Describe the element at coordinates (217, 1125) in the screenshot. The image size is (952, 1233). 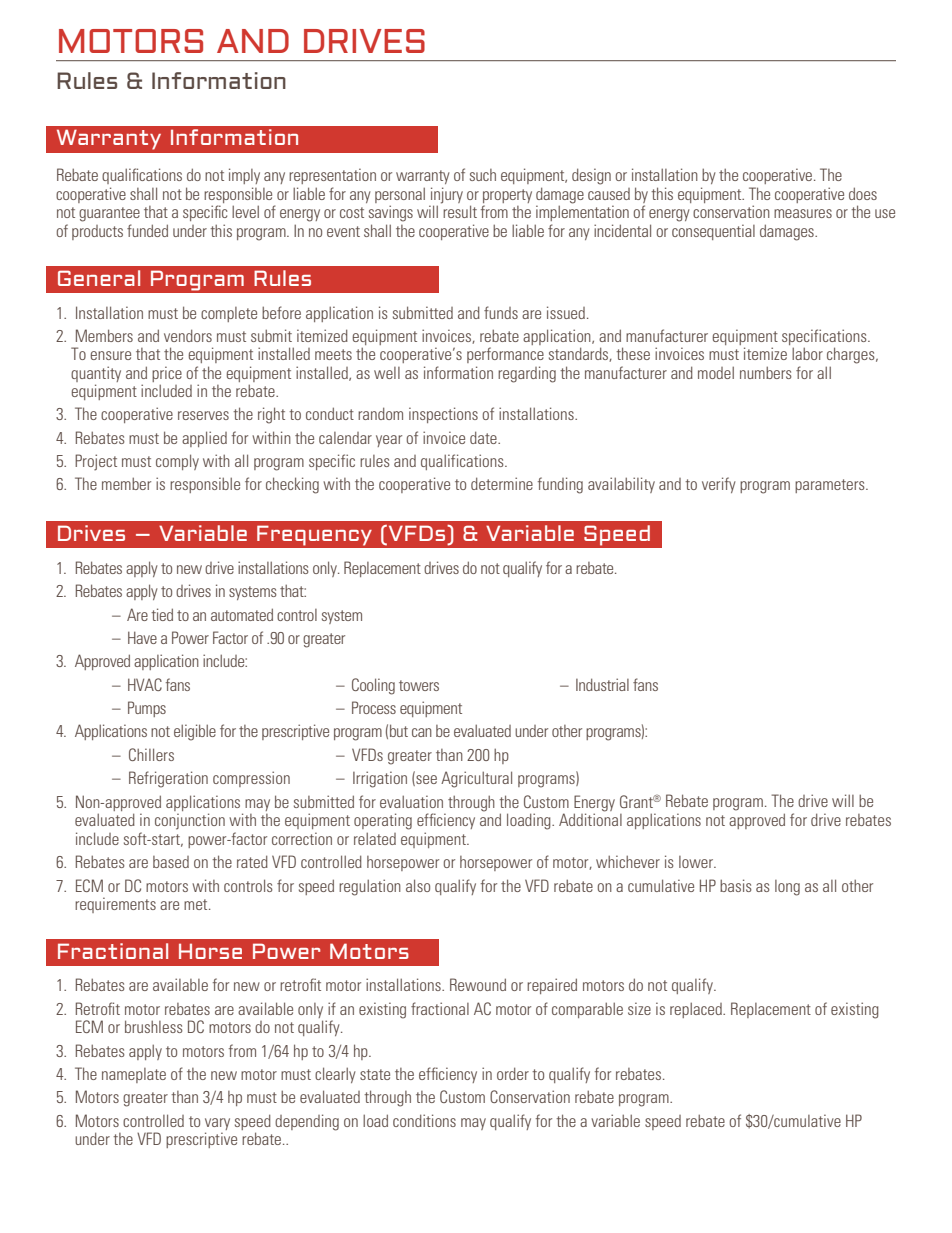
I see `vary` at that location.
